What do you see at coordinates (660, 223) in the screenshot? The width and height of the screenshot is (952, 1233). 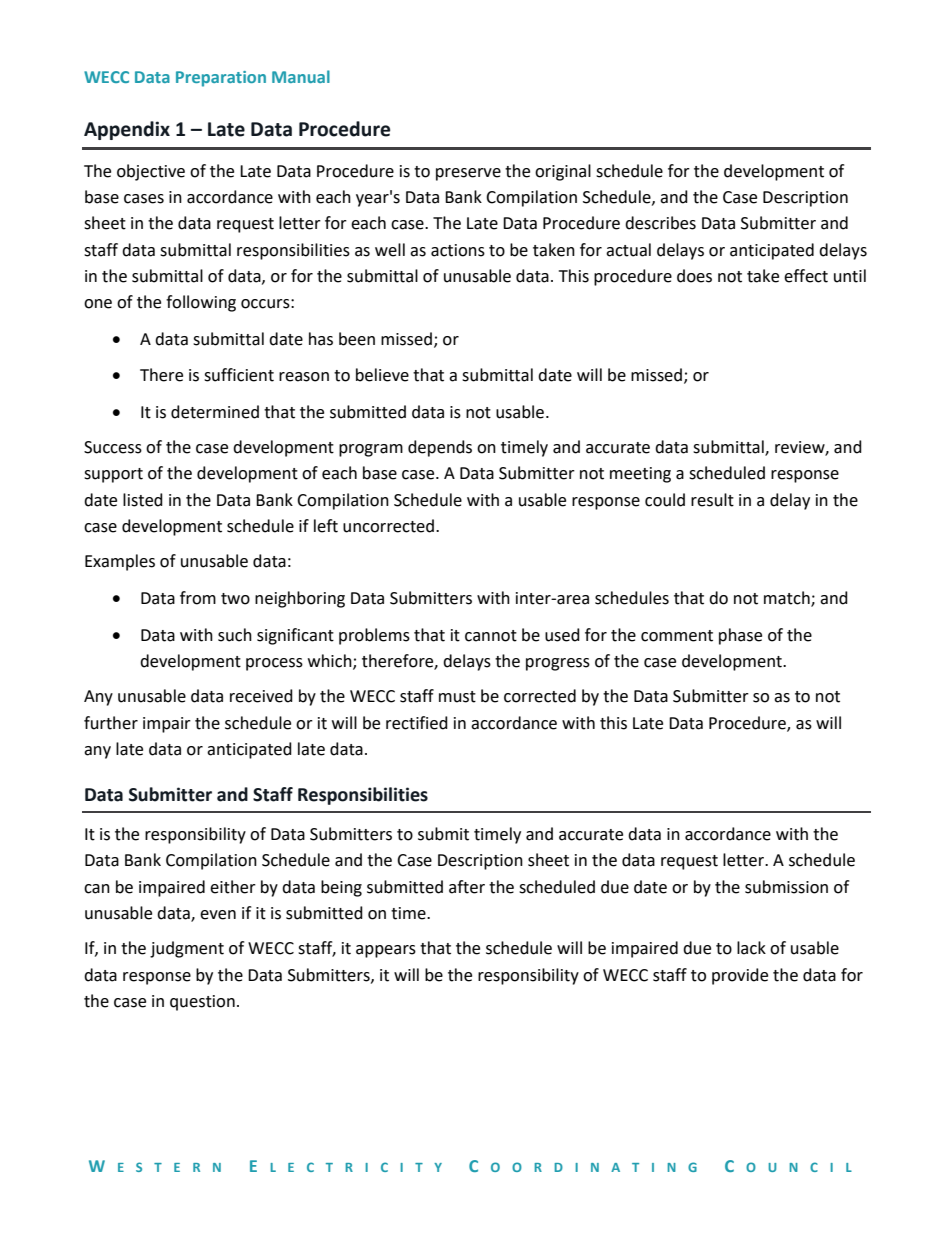 I see `describes` at bounding box center [660, 223].
